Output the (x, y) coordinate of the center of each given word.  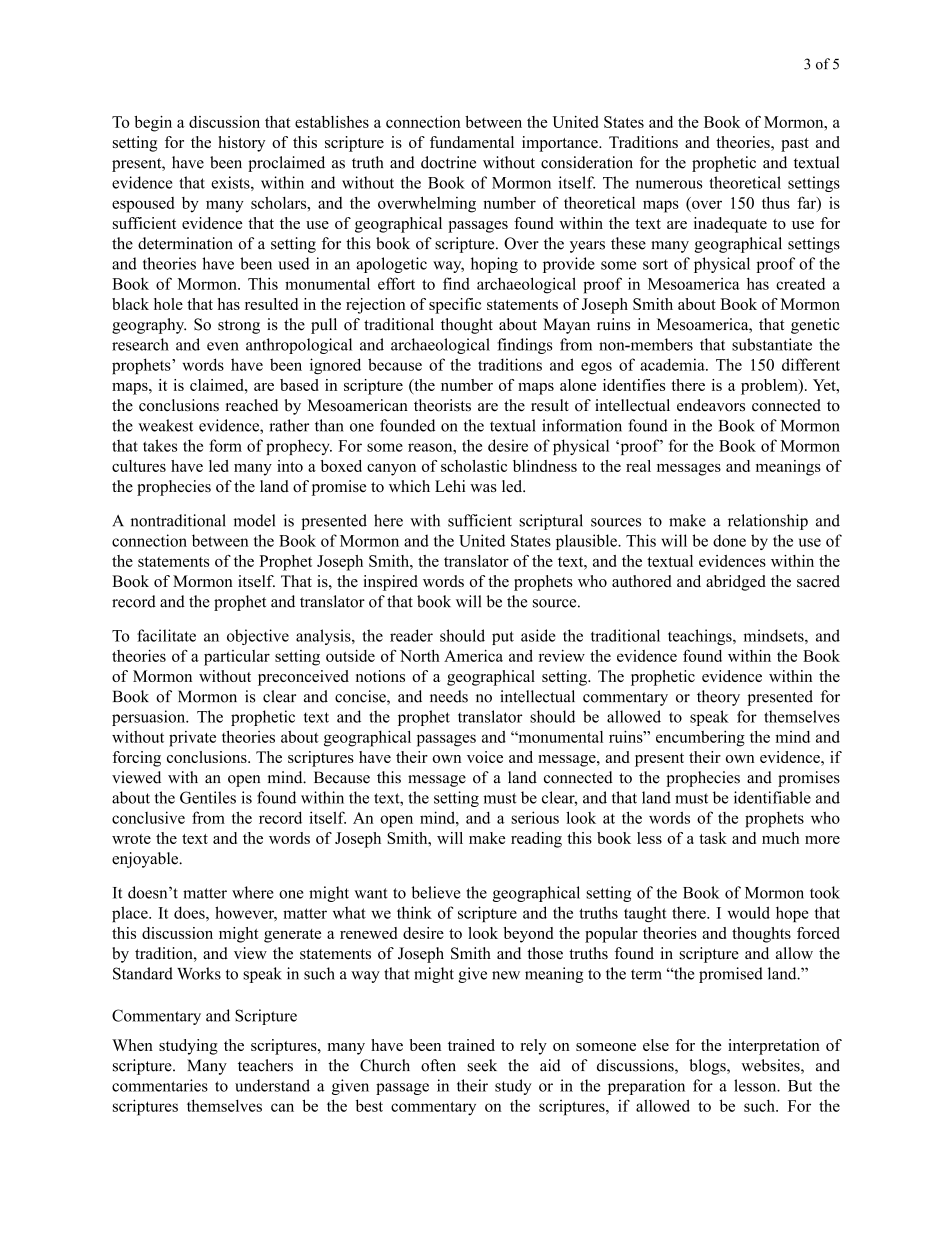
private (192, 739)
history (241, 144)
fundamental (472, 142)
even (223, 346)
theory (718, 698)
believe (436, 892)
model (254, 520)
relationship (768, 522)
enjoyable (146, 860)
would (749, 912)
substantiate (772, 344)
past (795, 145)
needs (449, 696)
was (483, 488)
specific (455, 306)
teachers (265, 1065)
